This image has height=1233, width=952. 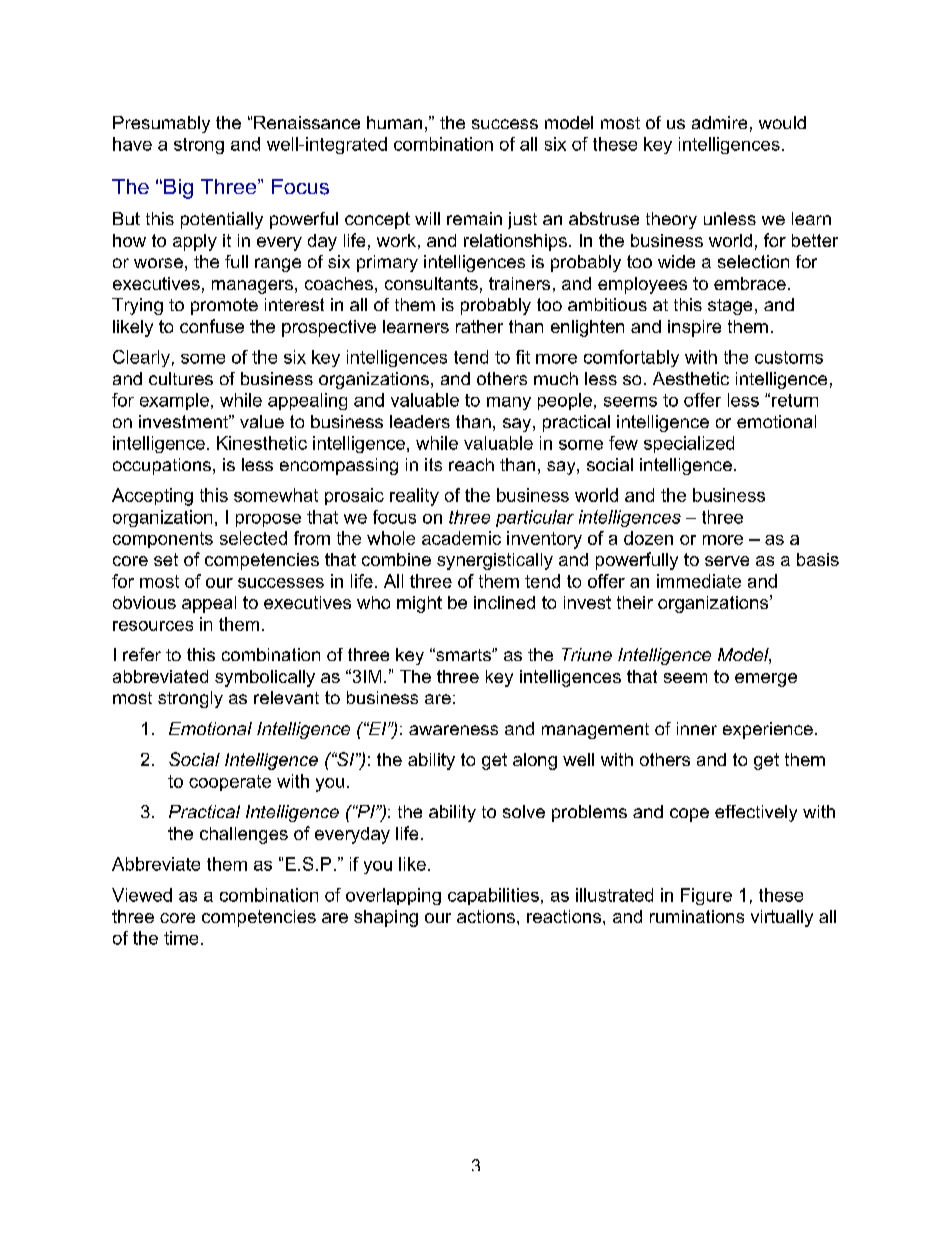 I want to click on serve, so click(x=727, y=561).
